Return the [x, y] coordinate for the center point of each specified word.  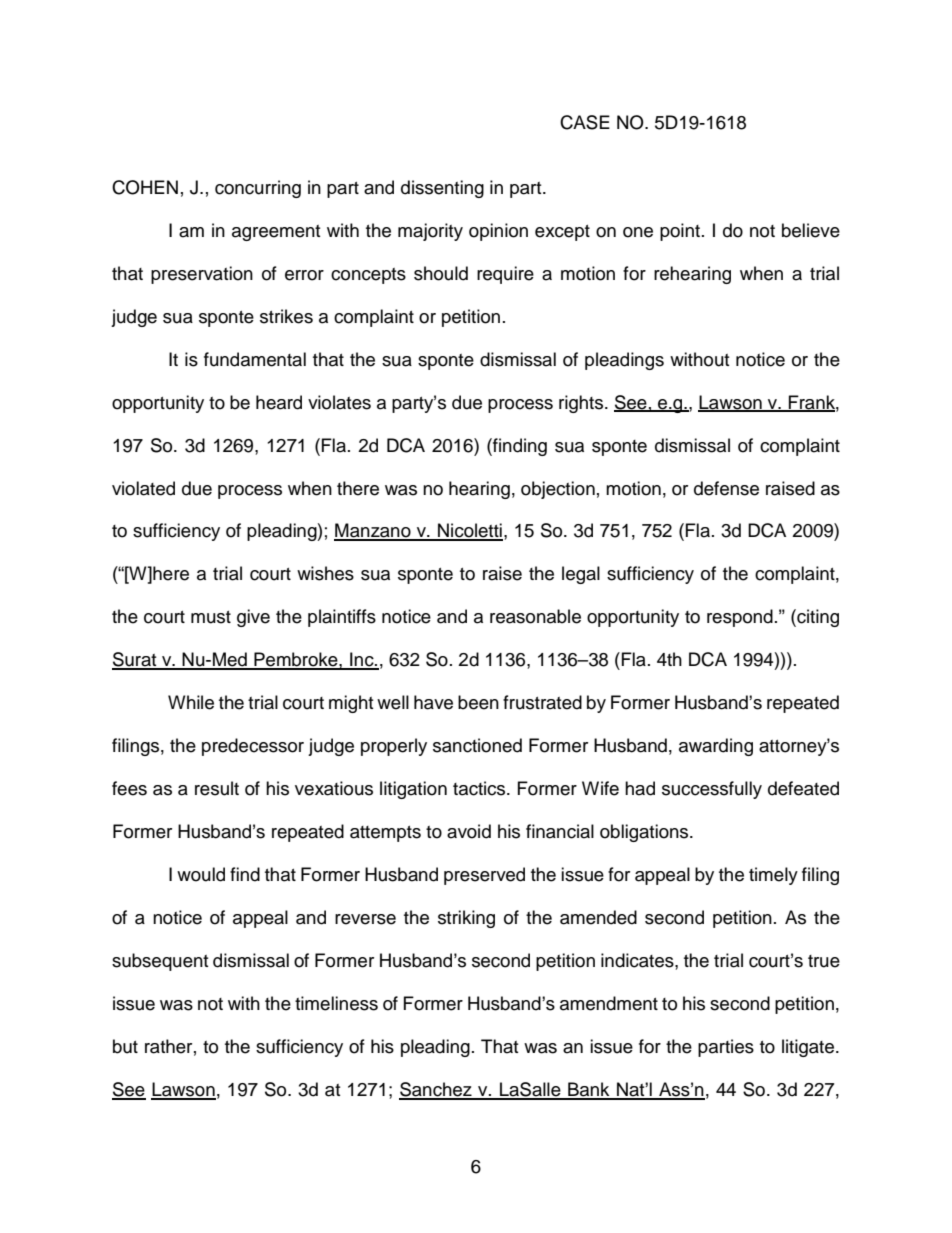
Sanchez [436, 1090]
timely [773, 876]
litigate [809, 1048]
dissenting [442, 189]
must [211, 617]
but [125, 1046]
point [680, 232]
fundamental [255, 359]
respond [740, 618]
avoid [469, 831]
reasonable [535, 616]
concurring [258, 189]
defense [726, 488]
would [201, 874]
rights [582, 404]
